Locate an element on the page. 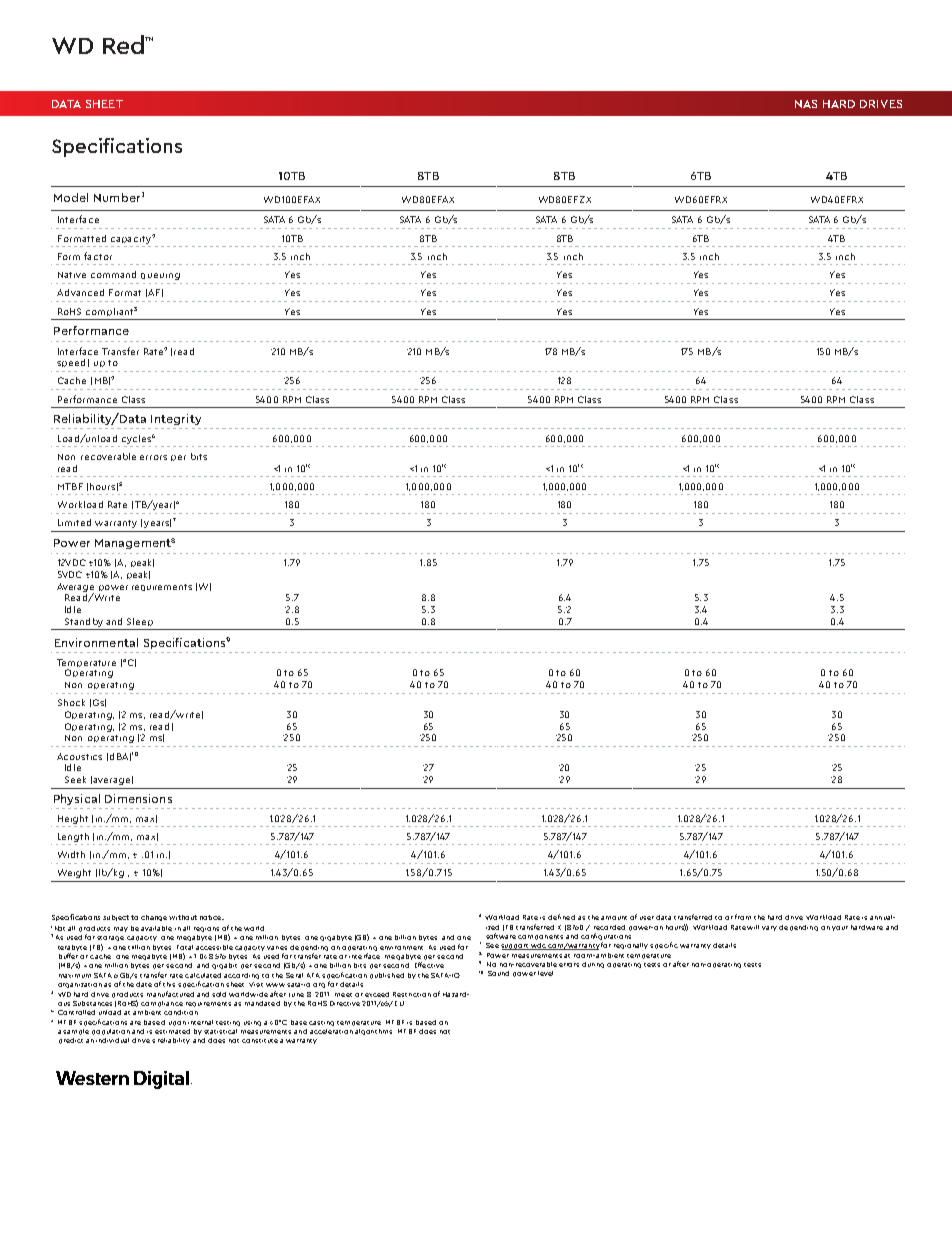 The width and height of the image is (952, 1233). Sleep is located at coordinates (140, 622).
